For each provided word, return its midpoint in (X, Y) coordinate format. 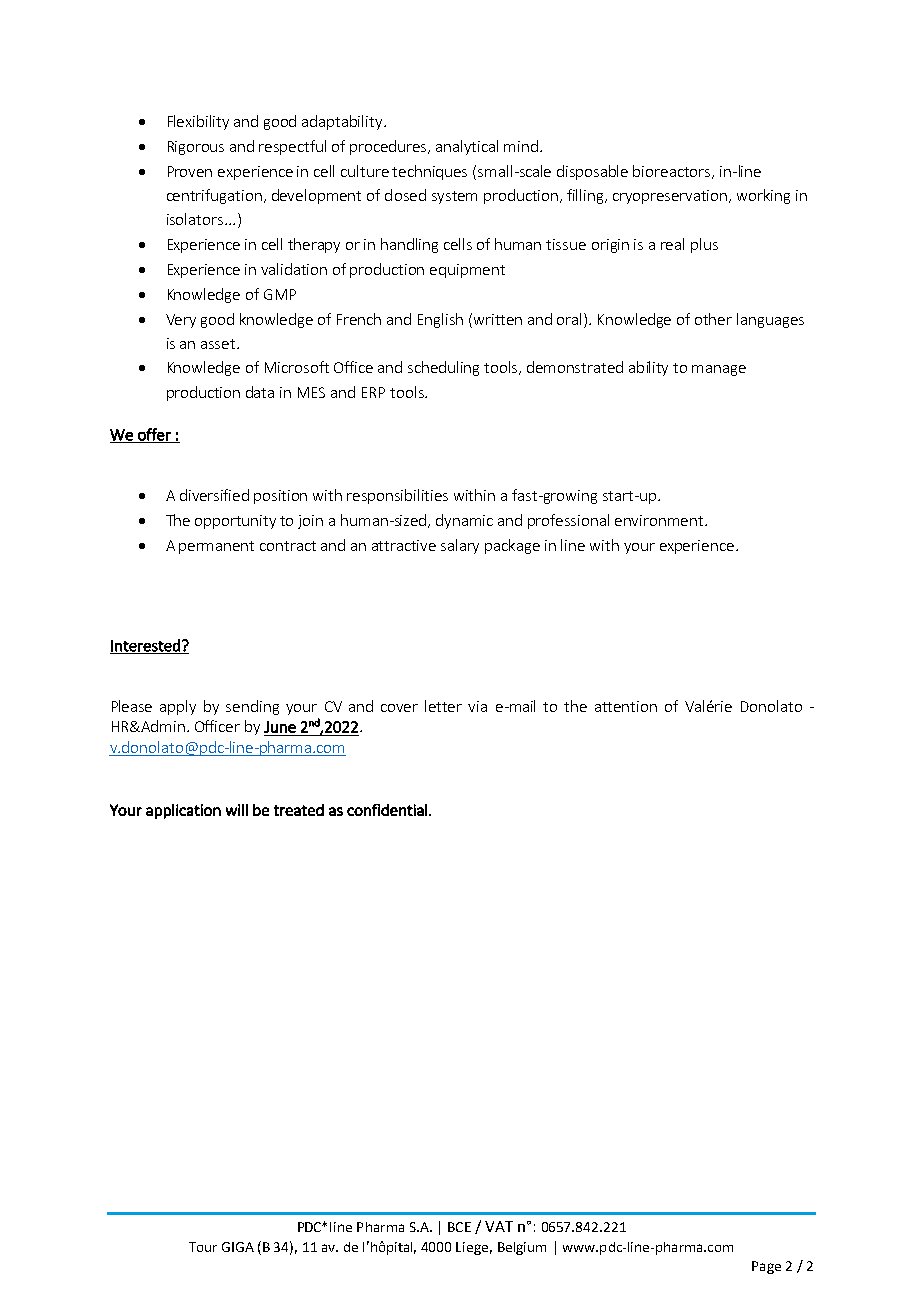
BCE (459, 1227)
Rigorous (196, 148)
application (183, 811)
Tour (203, 1247)
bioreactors (673, 172)
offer (154, 435)
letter (443, 706)
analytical (467, 147)
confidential (387, 810)
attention (626, 706)
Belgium (522, 1248)
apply (178, 707)
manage (719, 370)
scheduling (443, 368)
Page (766, 1267)
